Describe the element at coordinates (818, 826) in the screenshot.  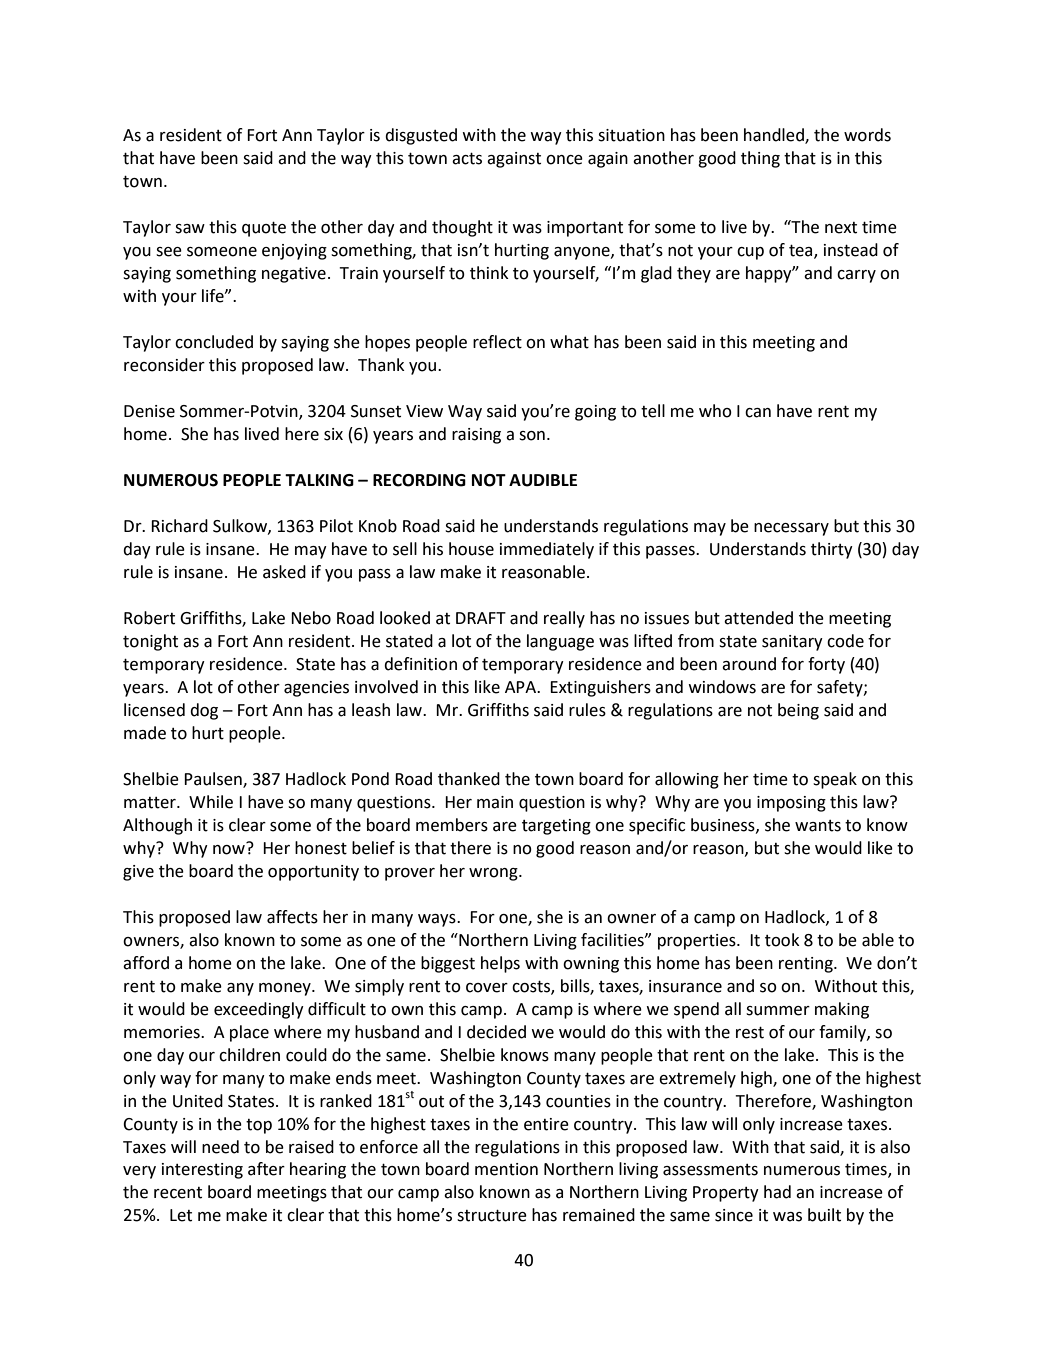
I see `wants` at that location.
